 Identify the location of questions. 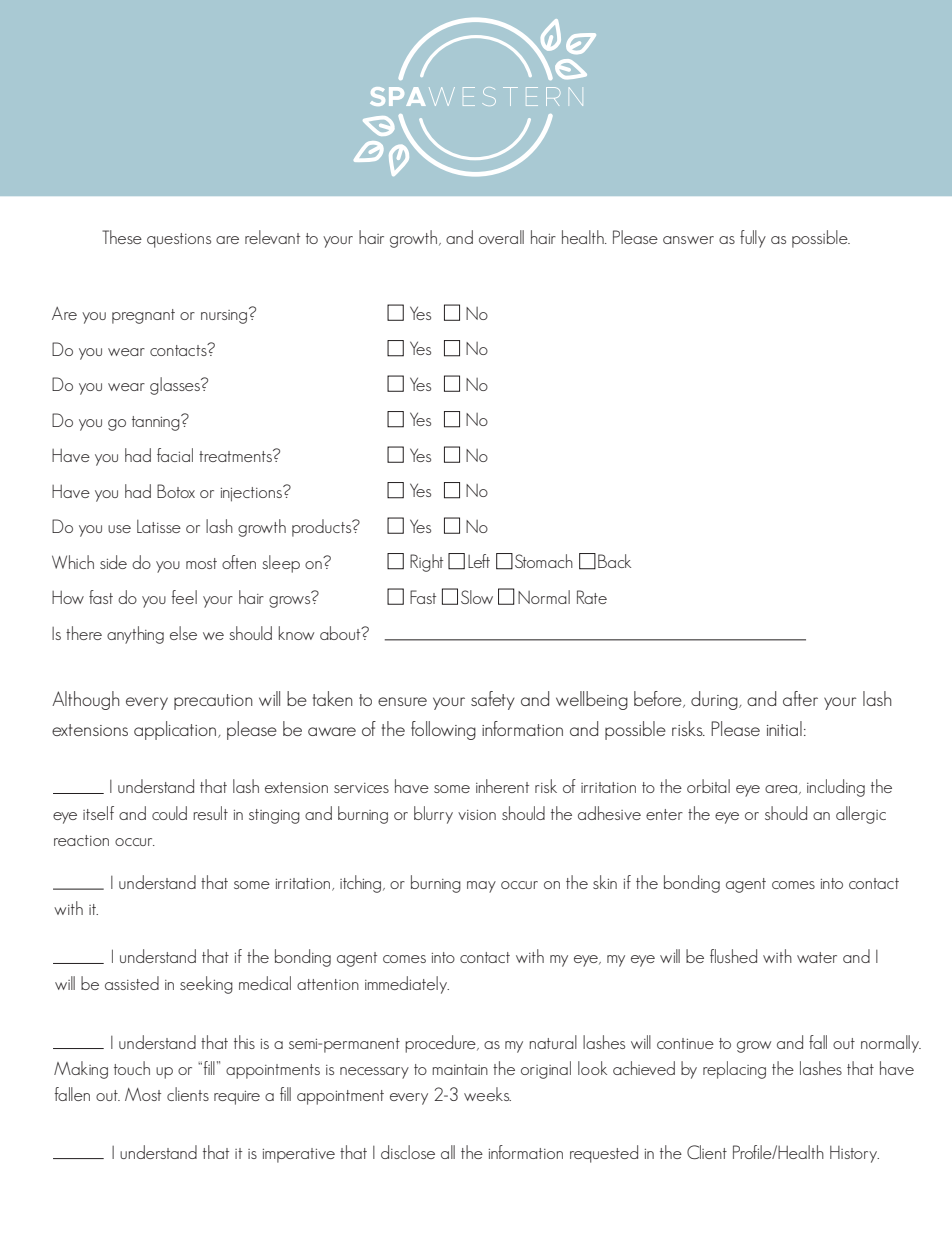
(179, 240).
